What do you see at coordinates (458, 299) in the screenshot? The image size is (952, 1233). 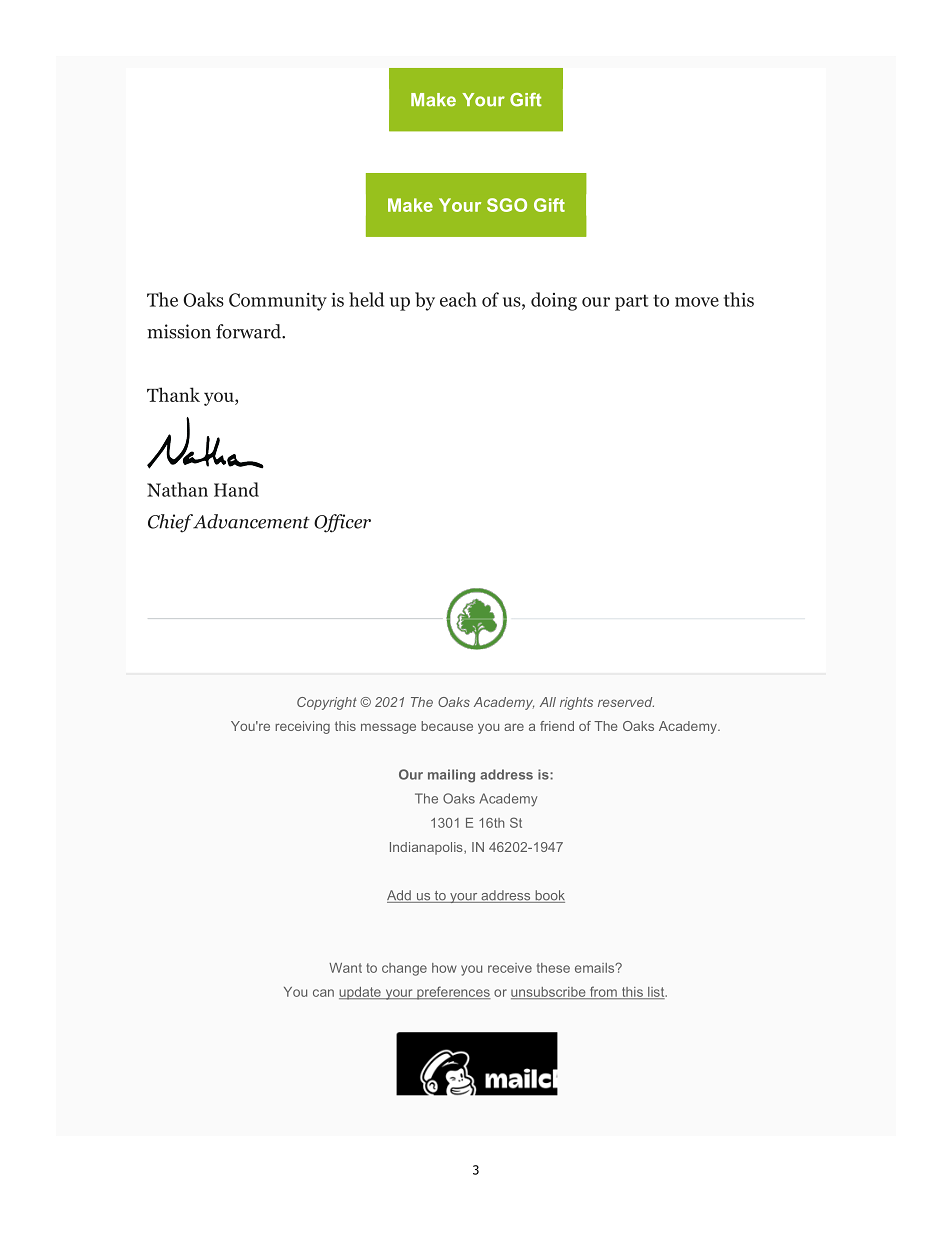 I see `each` at bounding box center [458, 299].
